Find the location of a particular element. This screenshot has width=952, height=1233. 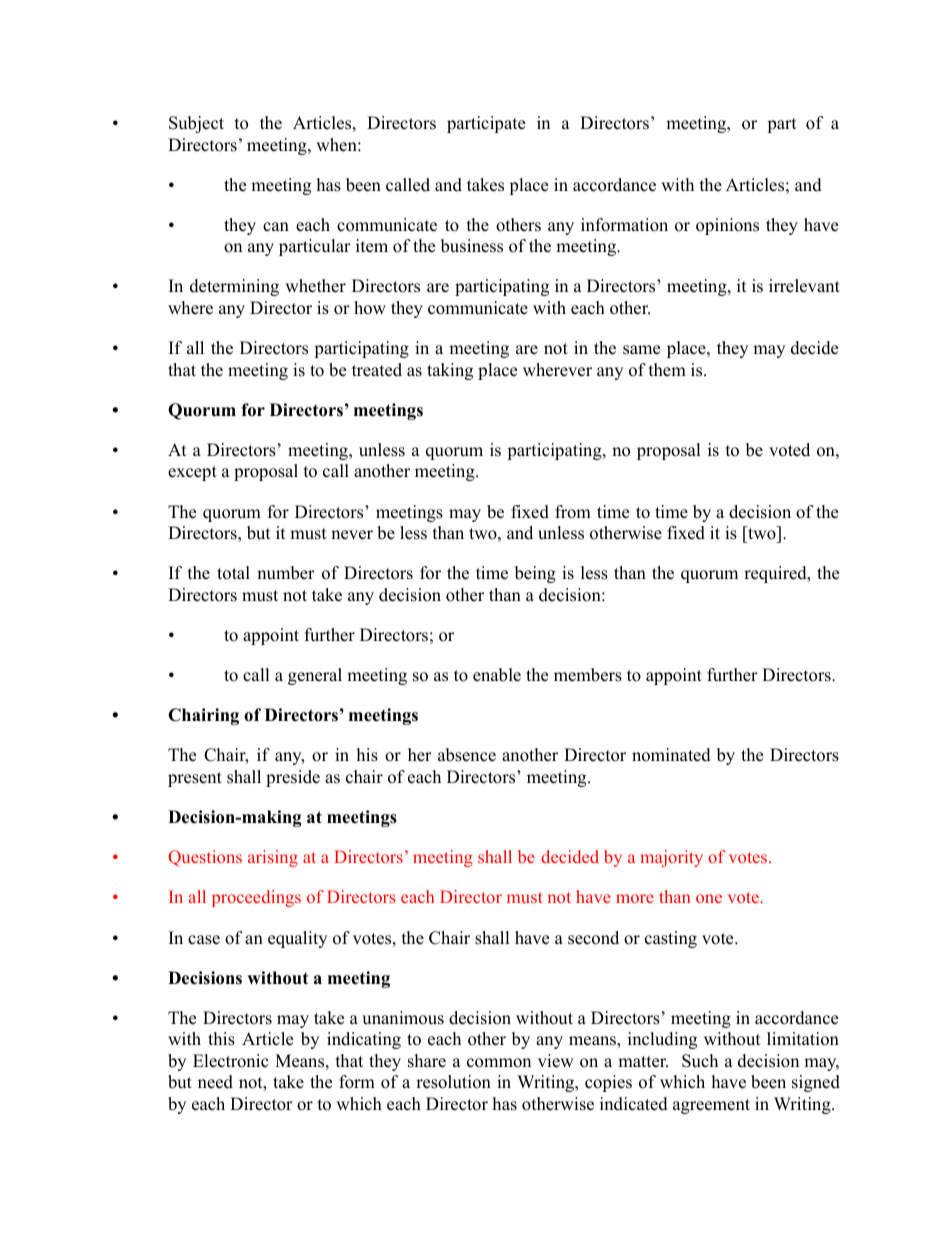

opinions is located at coordinates (727, 226).
